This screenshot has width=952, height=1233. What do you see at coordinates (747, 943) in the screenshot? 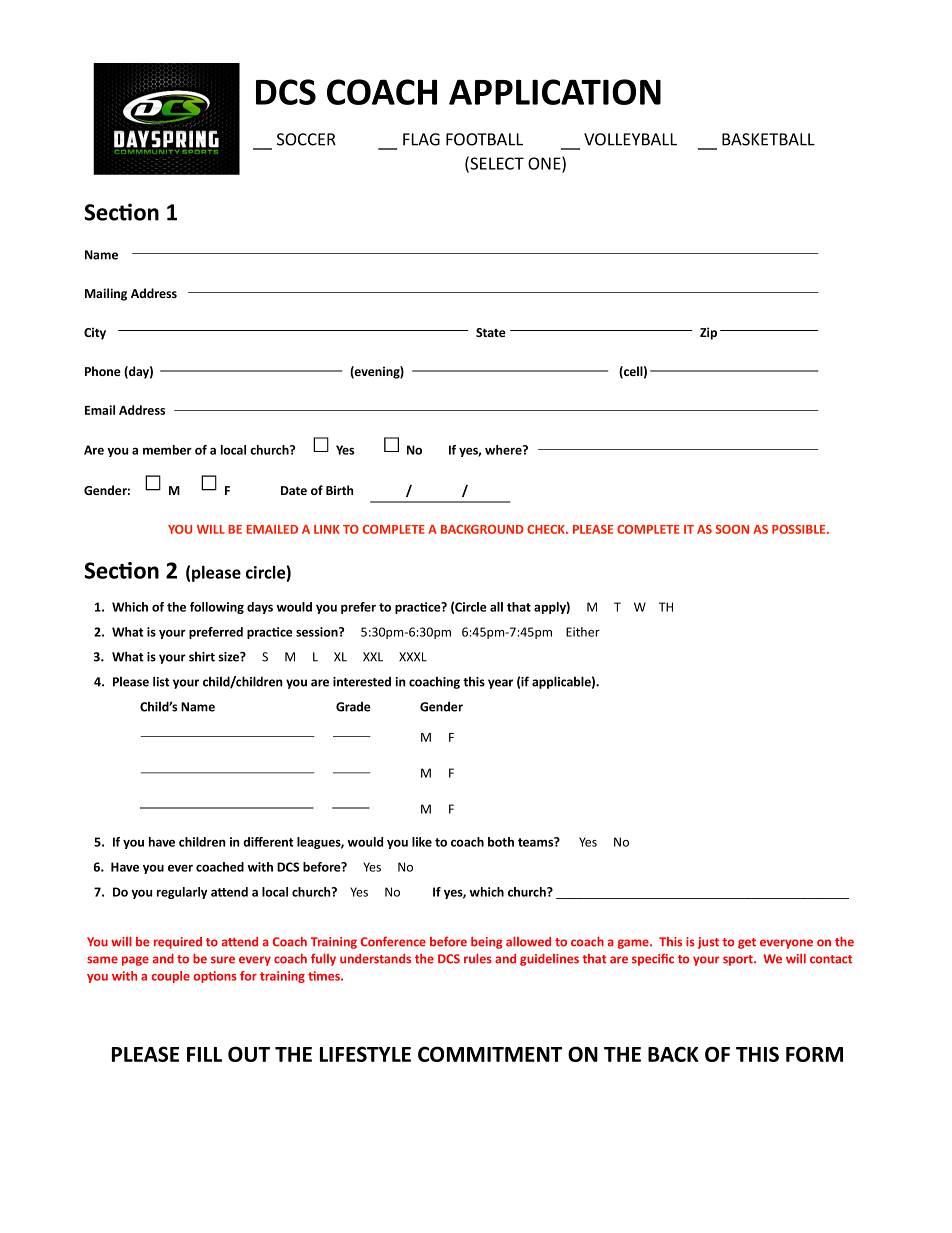
I see `get` at bounding box center [747, 943].
